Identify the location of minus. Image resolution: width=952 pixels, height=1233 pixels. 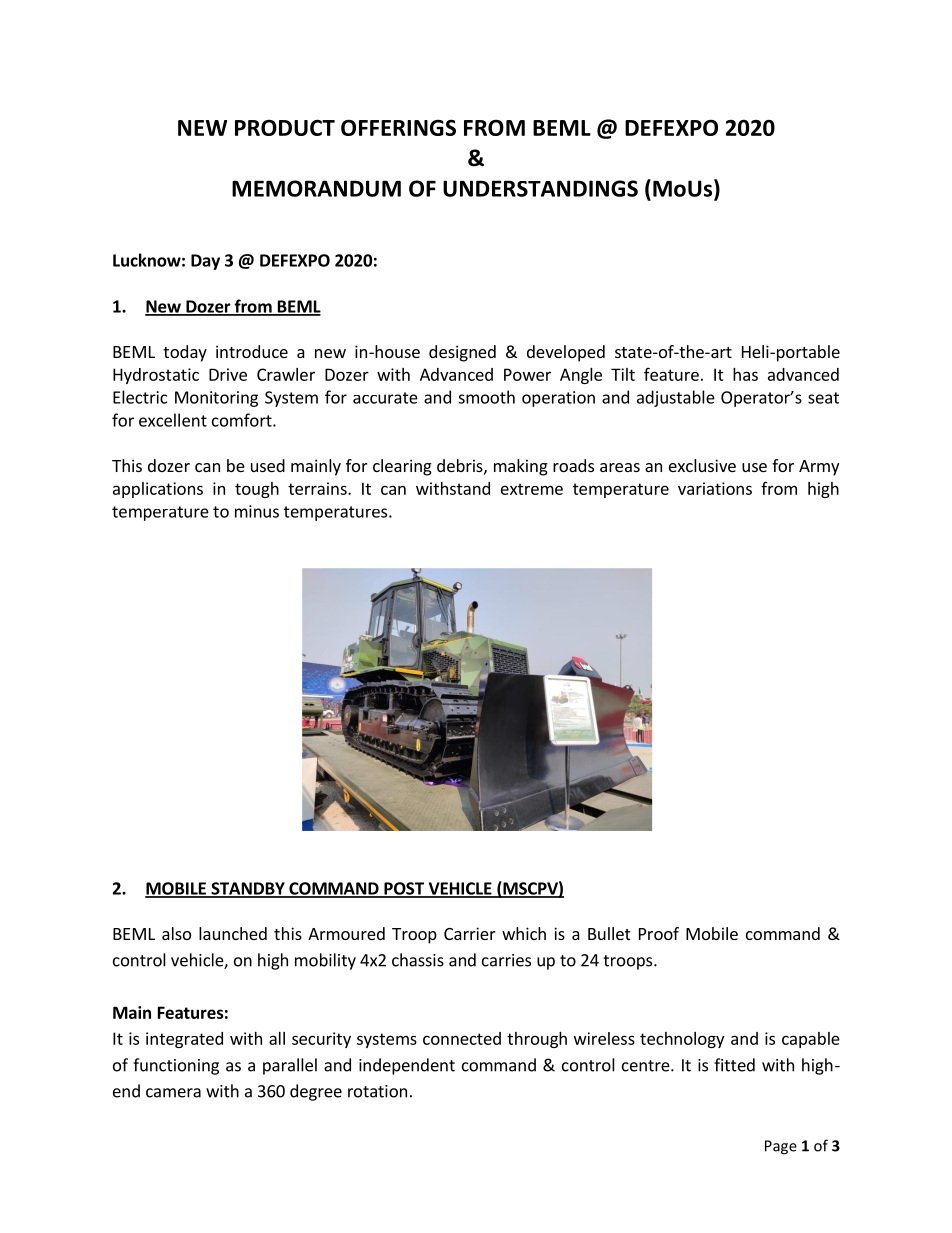
(257, 511).
